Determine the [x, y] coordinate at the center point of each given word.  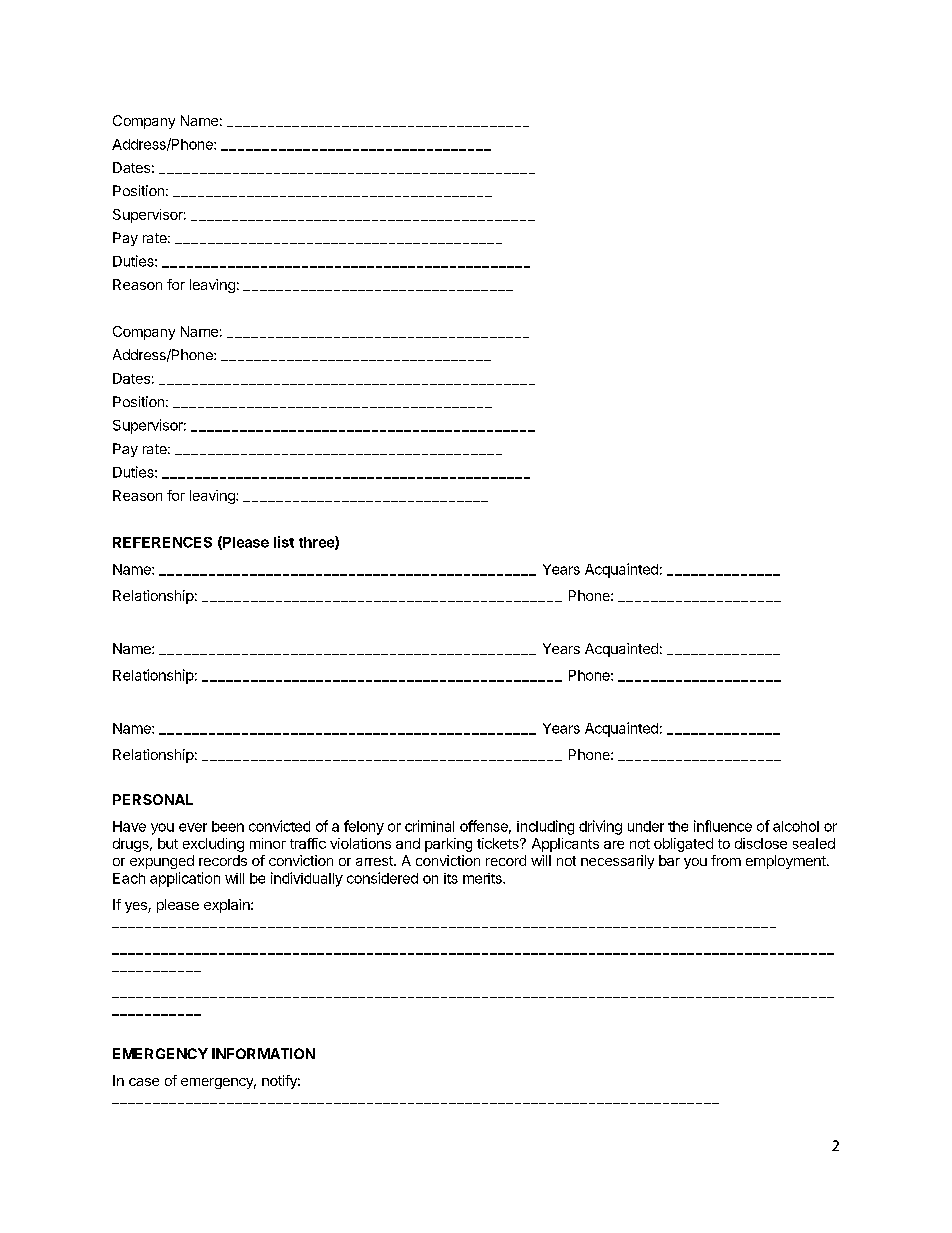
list [284, 542]
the [678, 826]
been [228, 826]
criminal [429, 826]
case [144, 1082]
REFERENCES [162, 542]
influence [723, 826]
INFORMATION [263, 1053]
